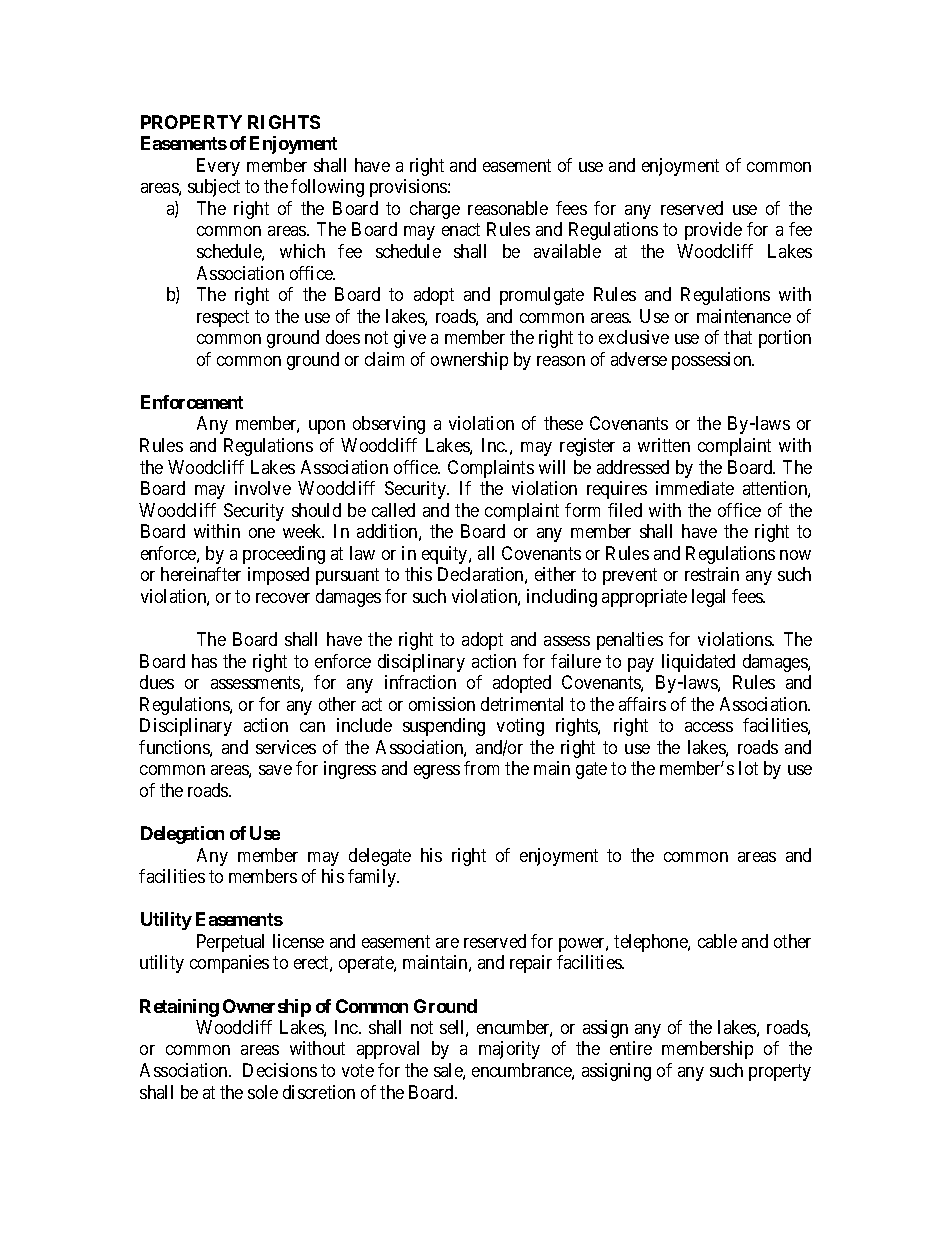  What do you see at coordinates (435, 210) in the screenshot?
I see `charge` at bounding box center [435, 210].
